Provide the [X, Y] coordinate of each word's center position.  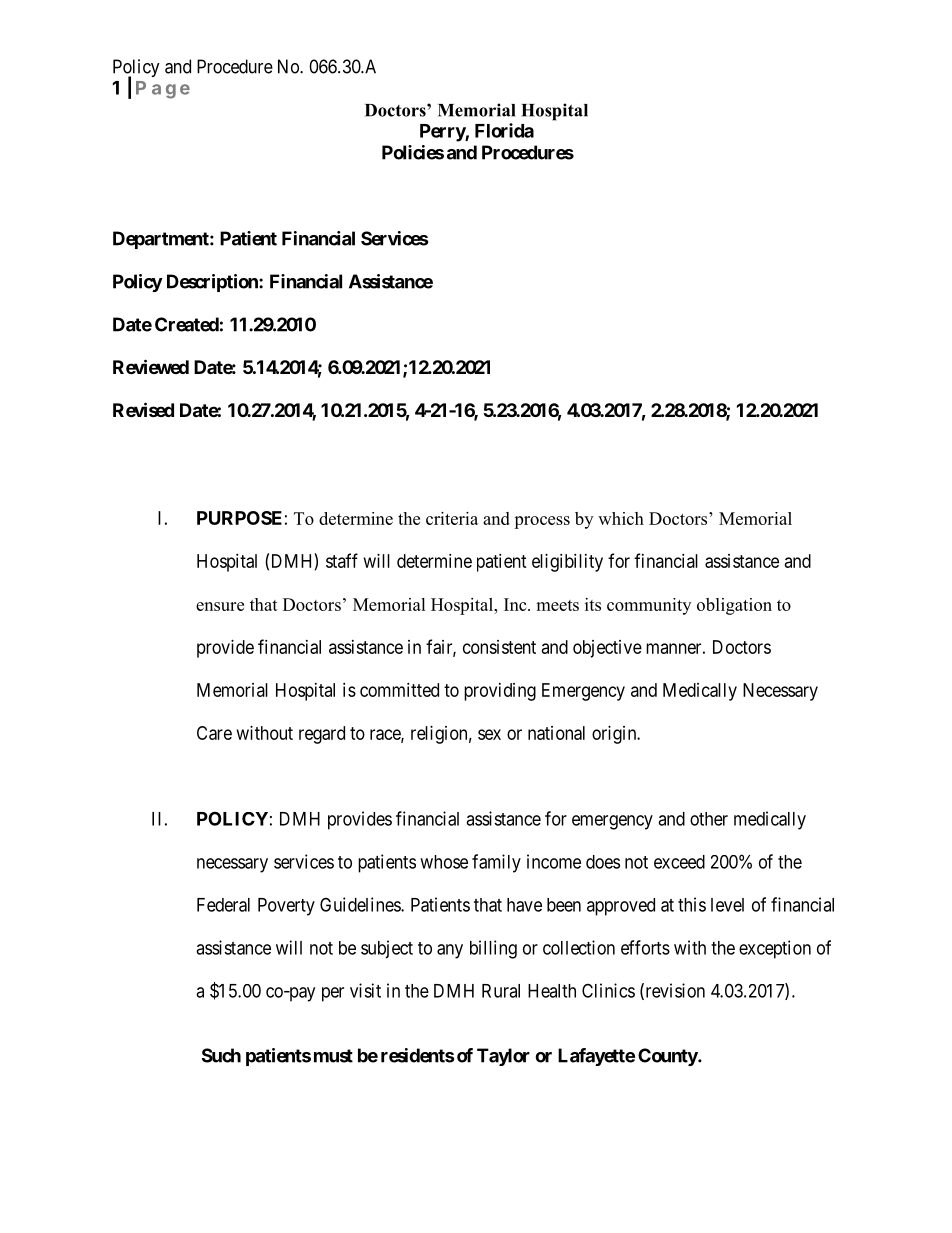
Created [187, 324]
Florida [504, 130]
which [621, 518]
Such [221, 1055]
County [668, 1057]
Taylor [503, 1057]
